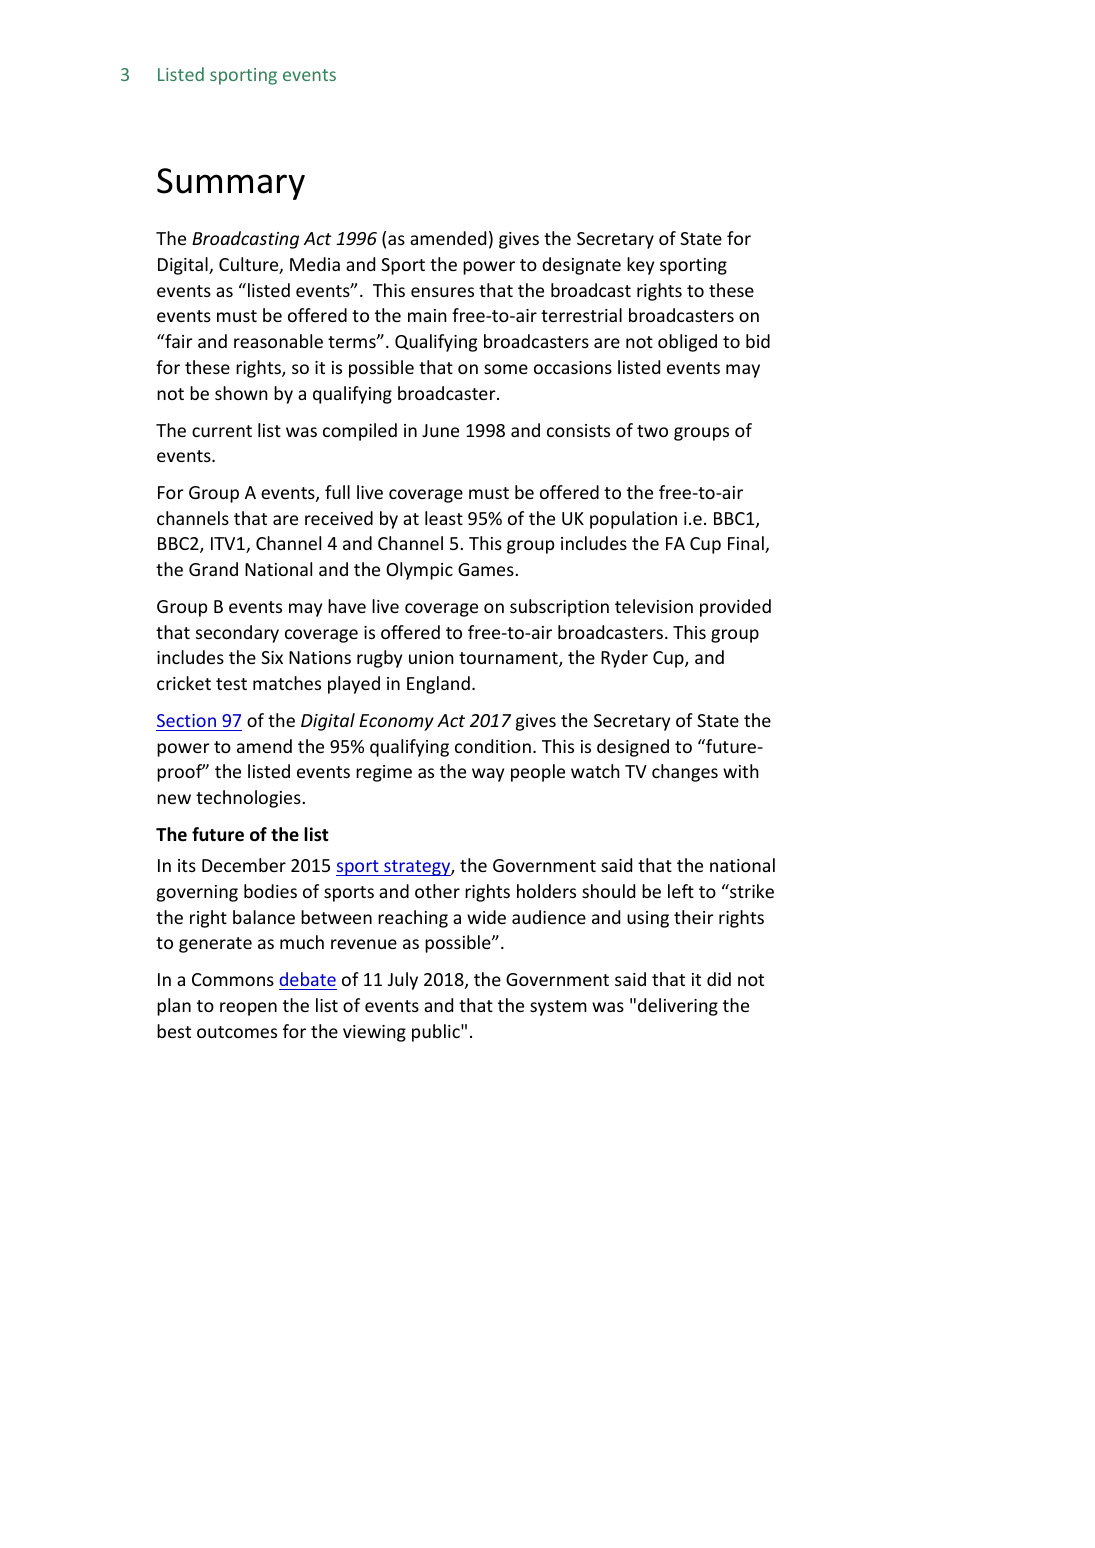 The height and width of the screenshot is (1548, 1095). I want to click on key, so click(640, 266).
